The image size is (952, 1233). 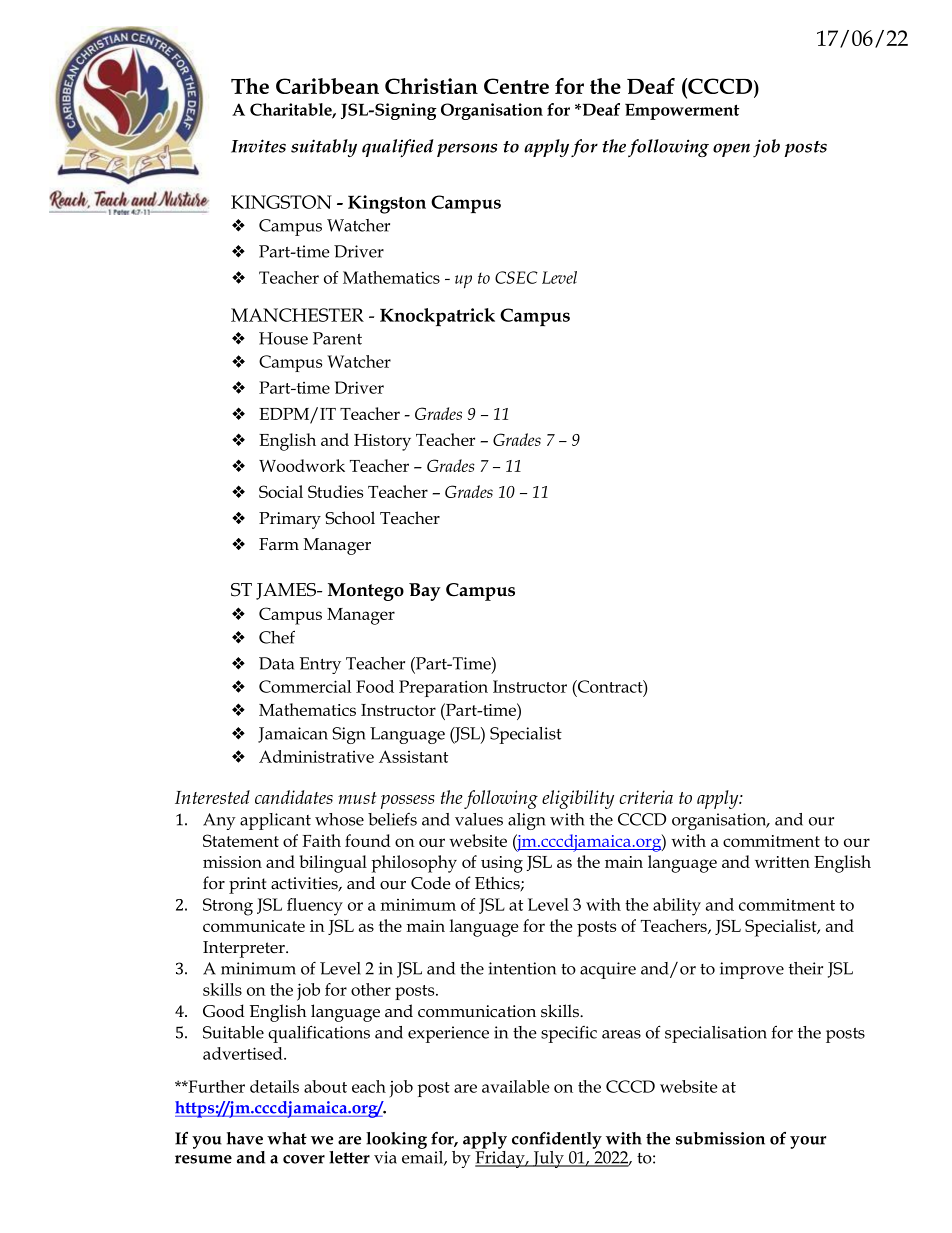 What do you see at coordinates (443, 688) in the screenshot?
I see `Preparation` at bounding box center [443, 688].
